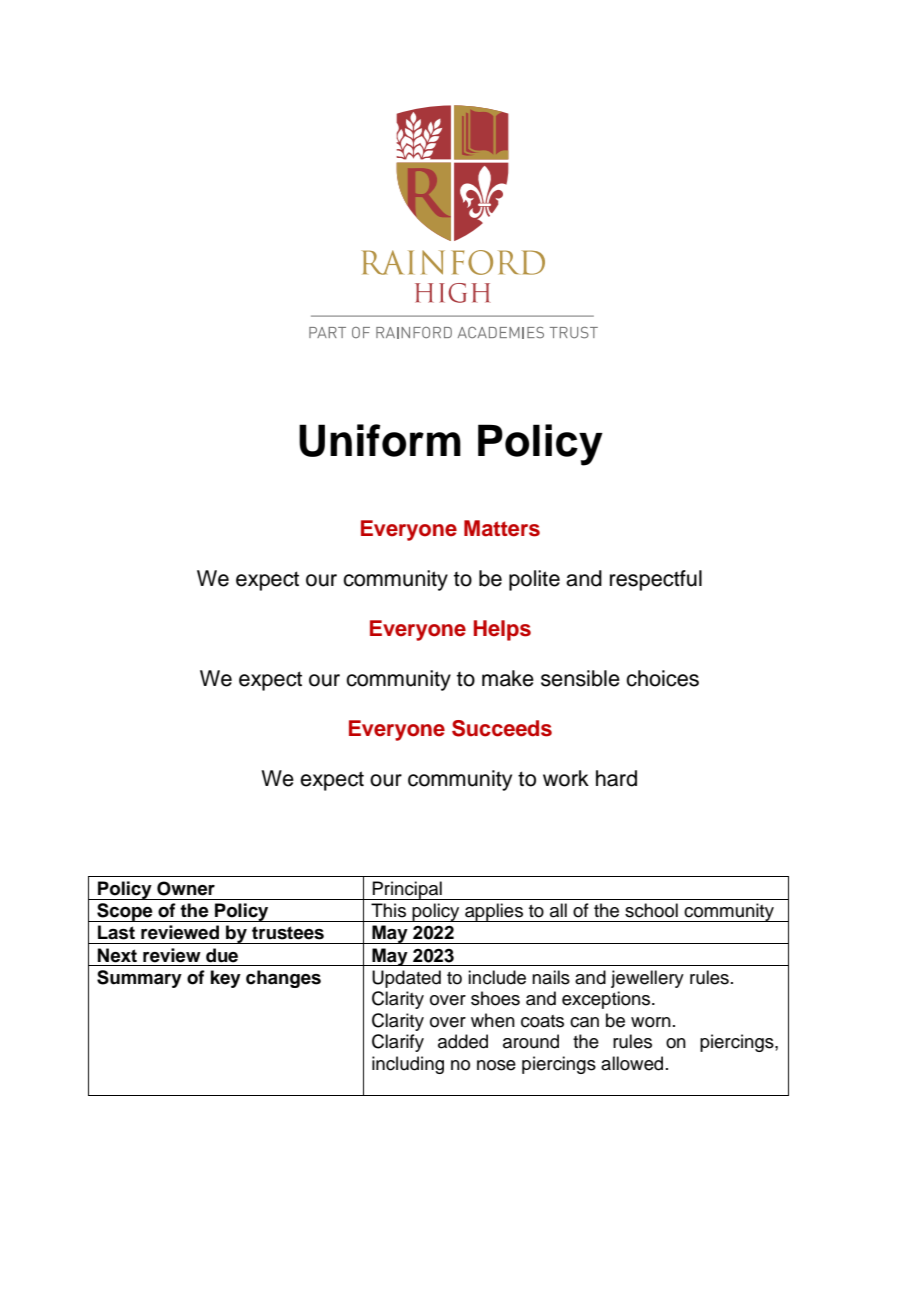 The image size is (924, 1308). What do you see at coordinates (226, 979) in the document?
I see `key` at bounding box center [226, 979].
